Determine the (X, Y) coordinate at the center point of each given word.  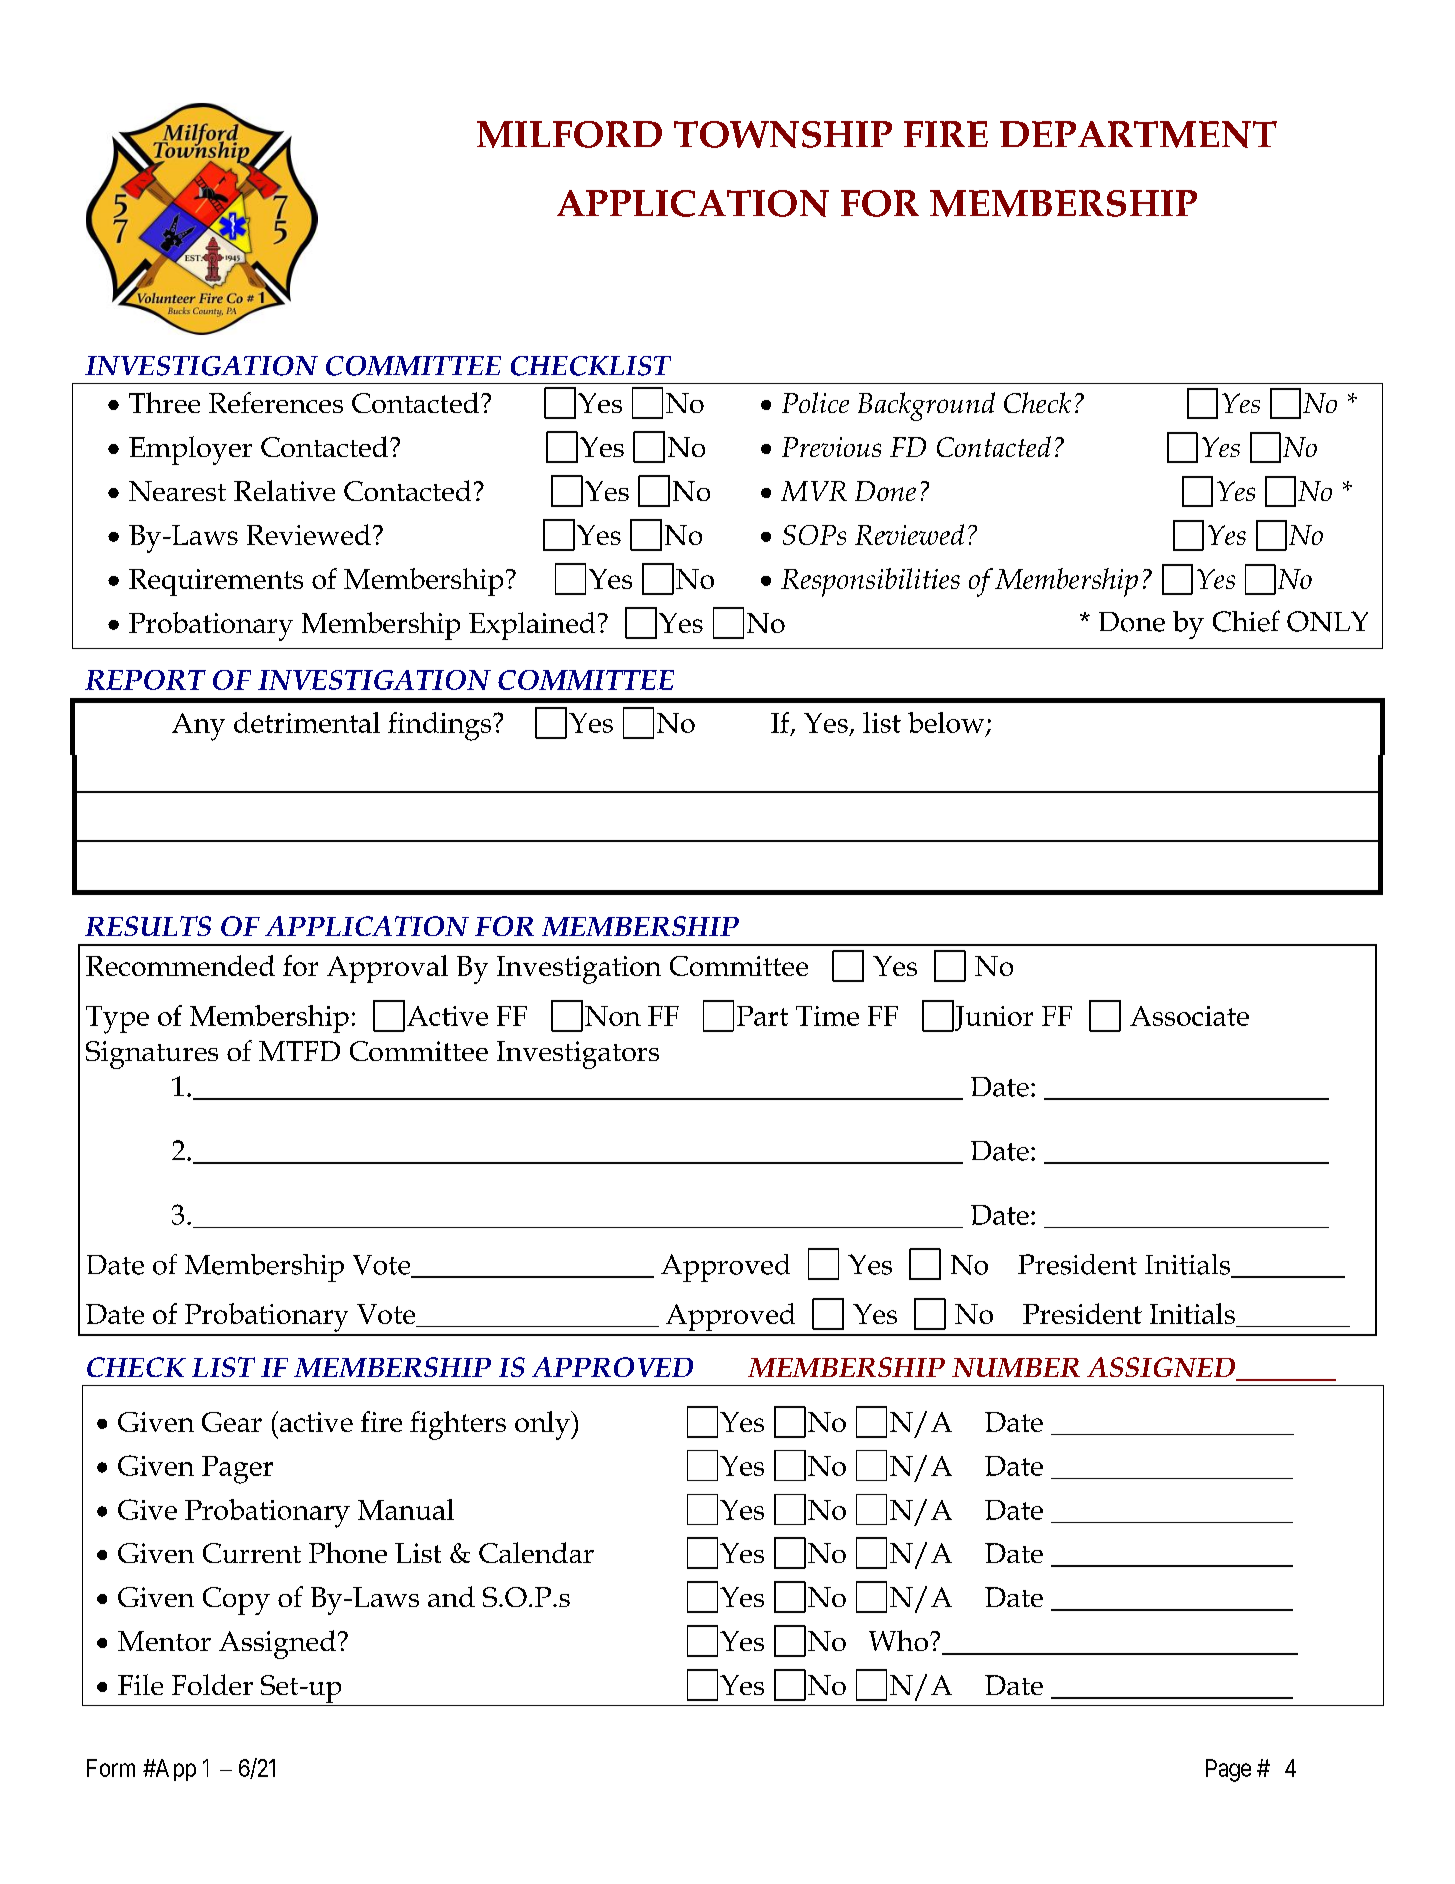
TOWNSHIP (783, 134)
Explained (532, 626)
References (276, 402)
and (451, 1596)
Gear (232, 1422)
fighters (458, 1425)
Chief (1246, 621)
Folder (212, 1684)
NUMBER (1016, 1367)
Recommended (180, 965)
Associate (1189, 1016)
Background (926, 406)
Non (613, 1016)
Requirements (216, 582)
